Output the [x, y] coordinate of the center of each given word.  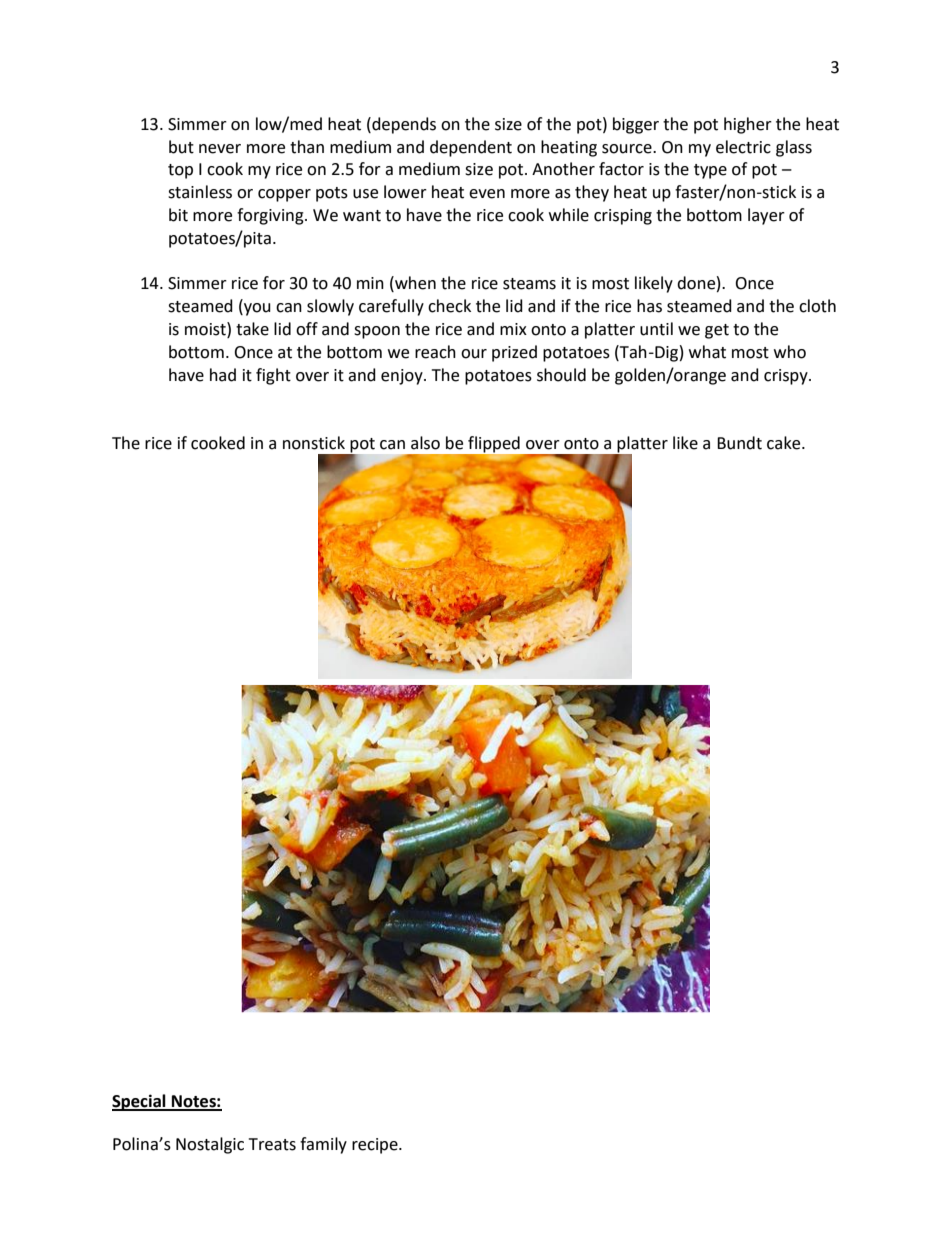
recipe [376, 1146]
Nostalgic [210, 1145]
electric [743, 147]
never [220, 149]
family [323, 1145]
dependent [471, 148]
